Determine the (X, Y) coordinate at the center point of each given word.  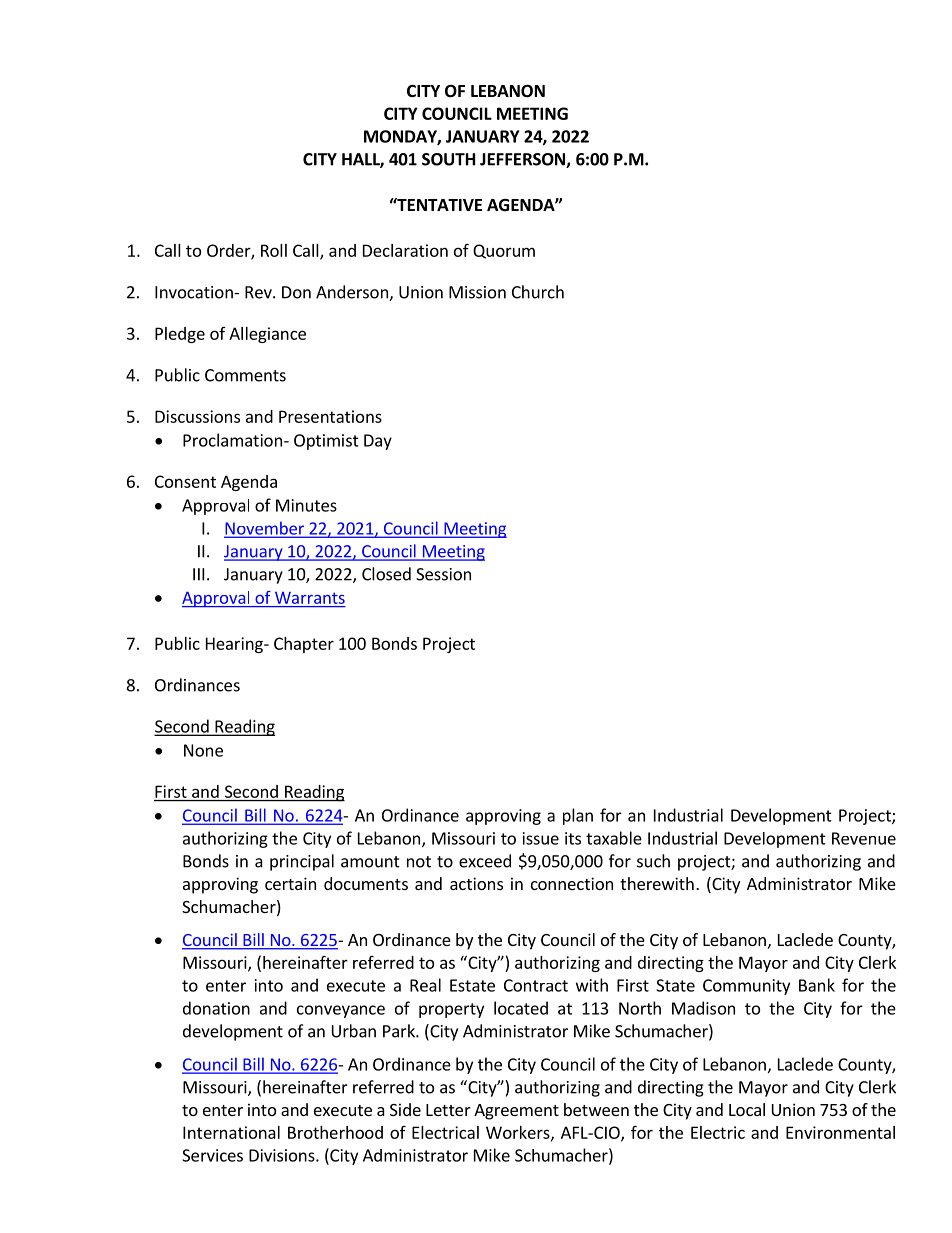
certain (290, 883)
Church (538, 292)
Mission (477, 292)
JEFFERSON (523, 160)
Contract (536, 985)
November (265, 529)
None (203, 750)
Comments (245, 375)
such (653, 861)
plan (578, 816)
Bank (817, 985)
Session (443, 574)
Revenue (864, 838)
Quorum (504, 251)
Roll (274, 250)
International (231, 1132)
